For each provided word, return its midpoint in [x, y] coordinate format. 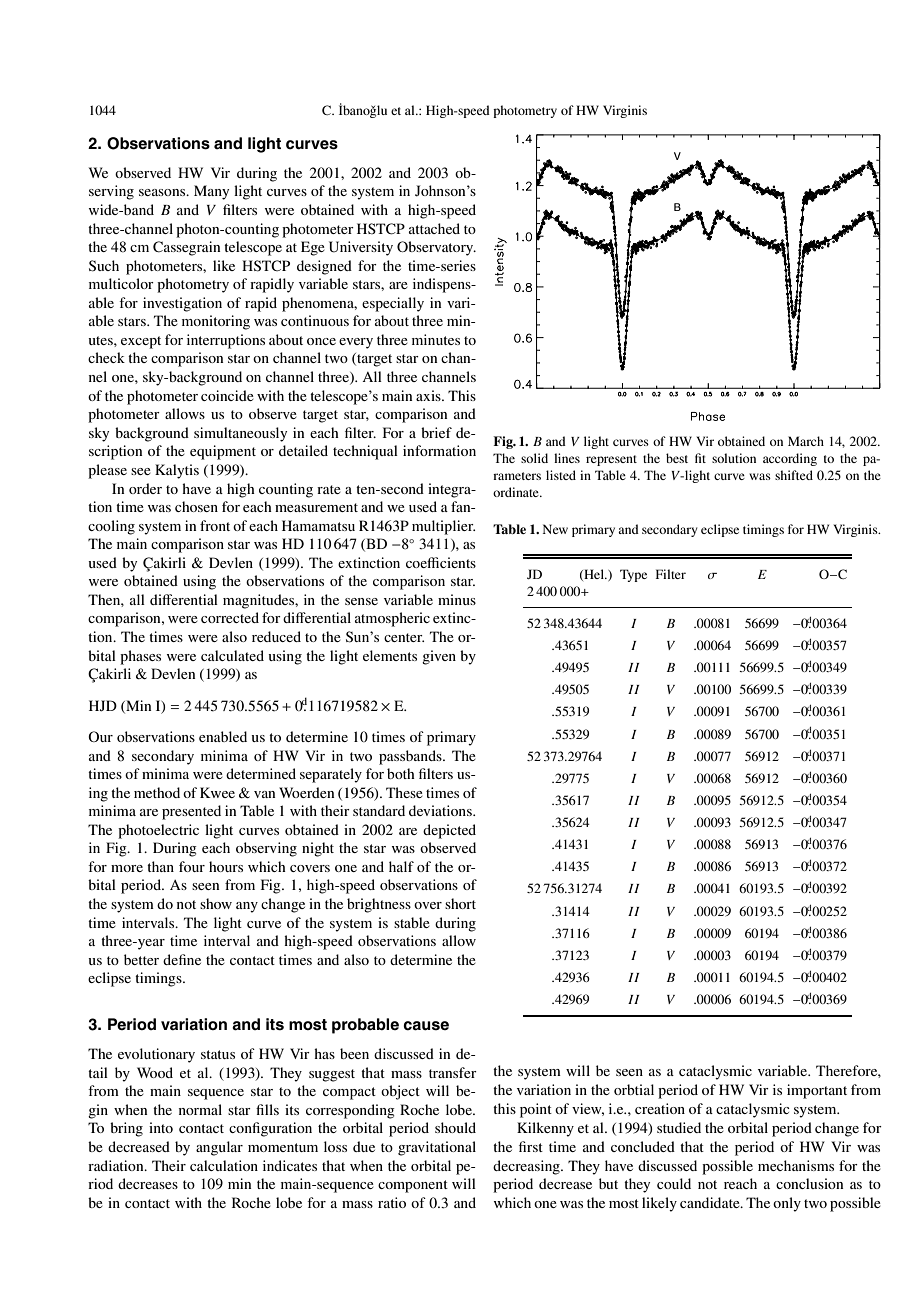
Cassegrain [186, 248]
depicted [449, 831]
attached [434, 228]
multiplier [443, 527]
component [413, 1186]
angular [219, 1148]
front [215, 525]
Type [633, 575]
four [192, 866]
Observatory [436, 248]
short [460, 903]
